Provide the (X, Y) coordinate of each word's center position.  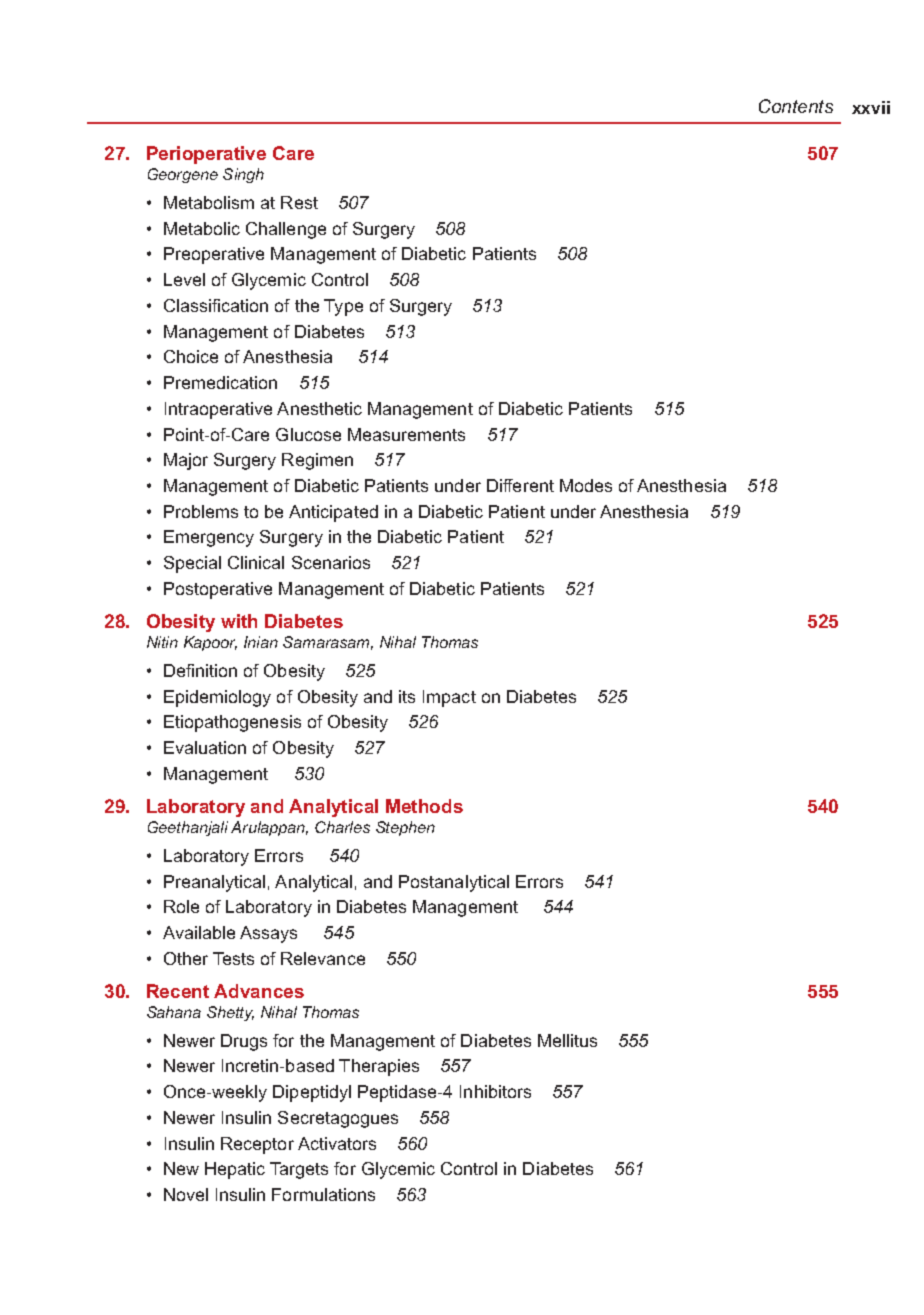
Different (520, 485)
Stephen (405, 828)
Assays (268, 934)
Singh (243, 175)
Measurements (406, 434)
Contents (796, 106)
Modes (586, 485)
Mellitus (567, 1040)
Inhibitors (495, 1091)
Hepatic (235, 1170)
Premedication (220, 382)
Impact (449, 698)
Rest (299, 202)
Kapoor (210, 643)
